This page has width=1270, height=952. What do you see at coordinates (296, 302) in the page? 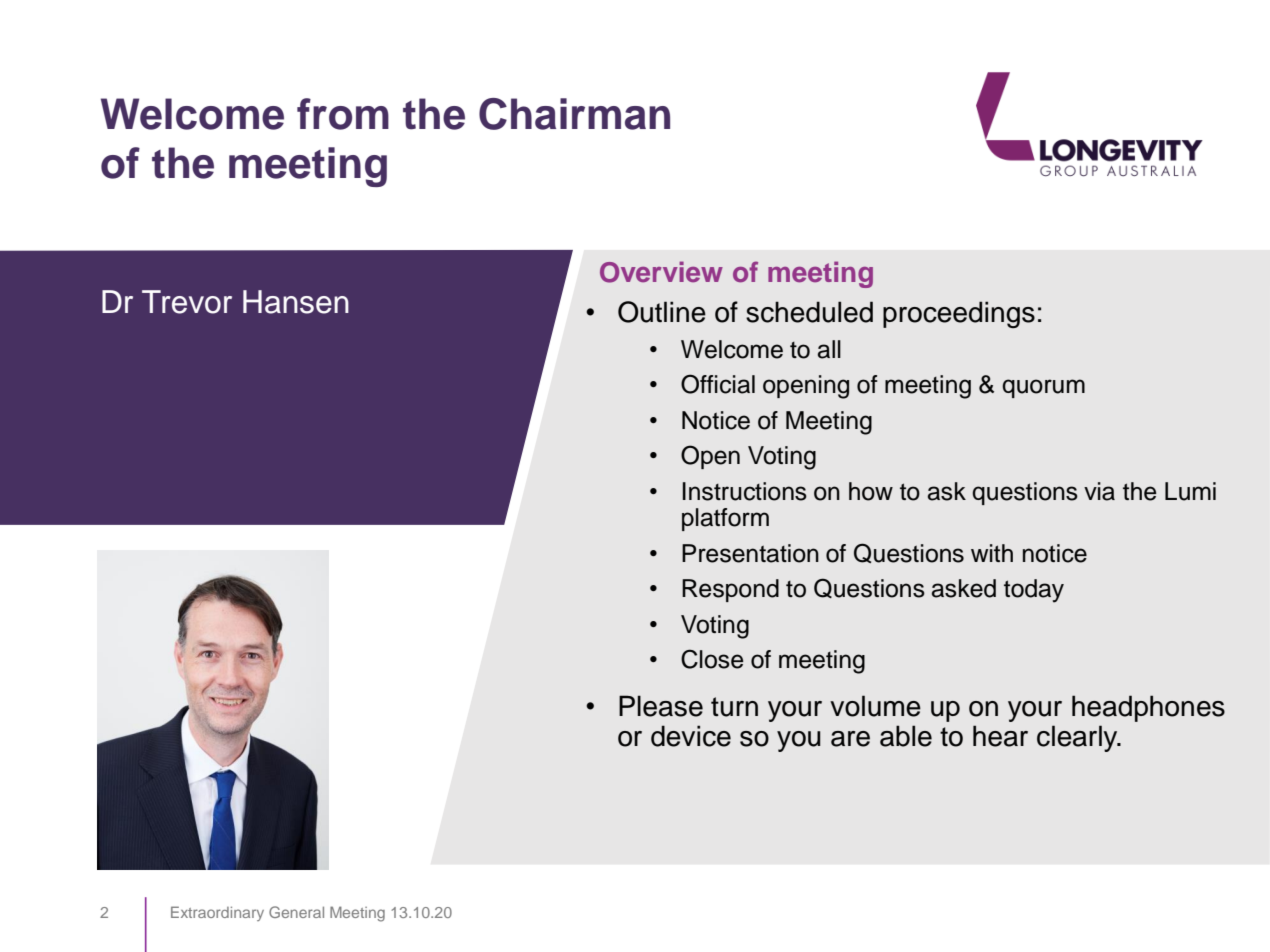
I see `Hansen` at bounding box center [296, 302].
